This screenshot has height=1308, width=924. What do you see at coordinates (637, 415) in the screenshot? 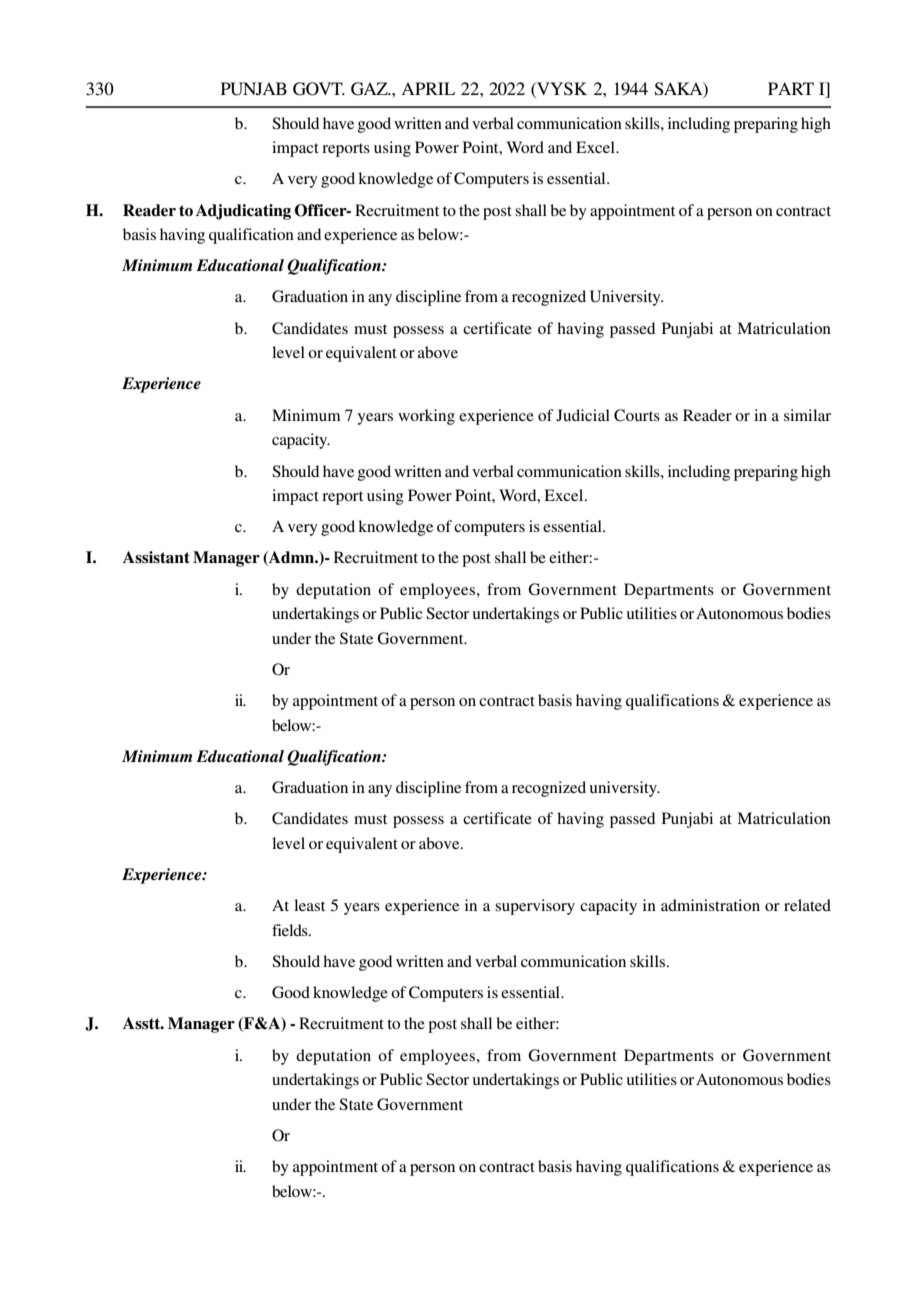
I see `Courts` at bounding box center [637, 415].
